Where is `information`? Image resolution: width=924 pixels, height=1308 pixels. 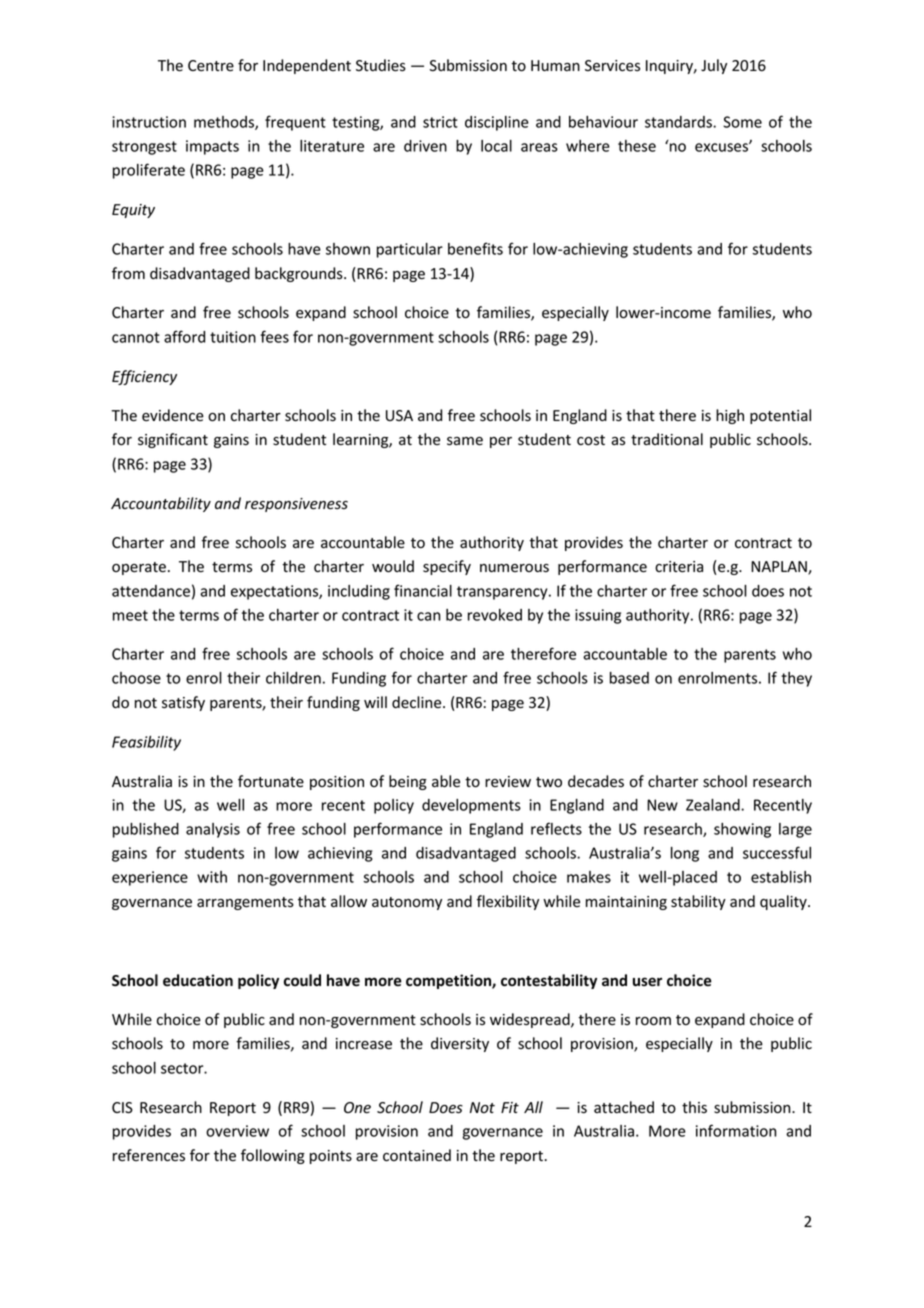 information is located at coordinates (736, 1130).
